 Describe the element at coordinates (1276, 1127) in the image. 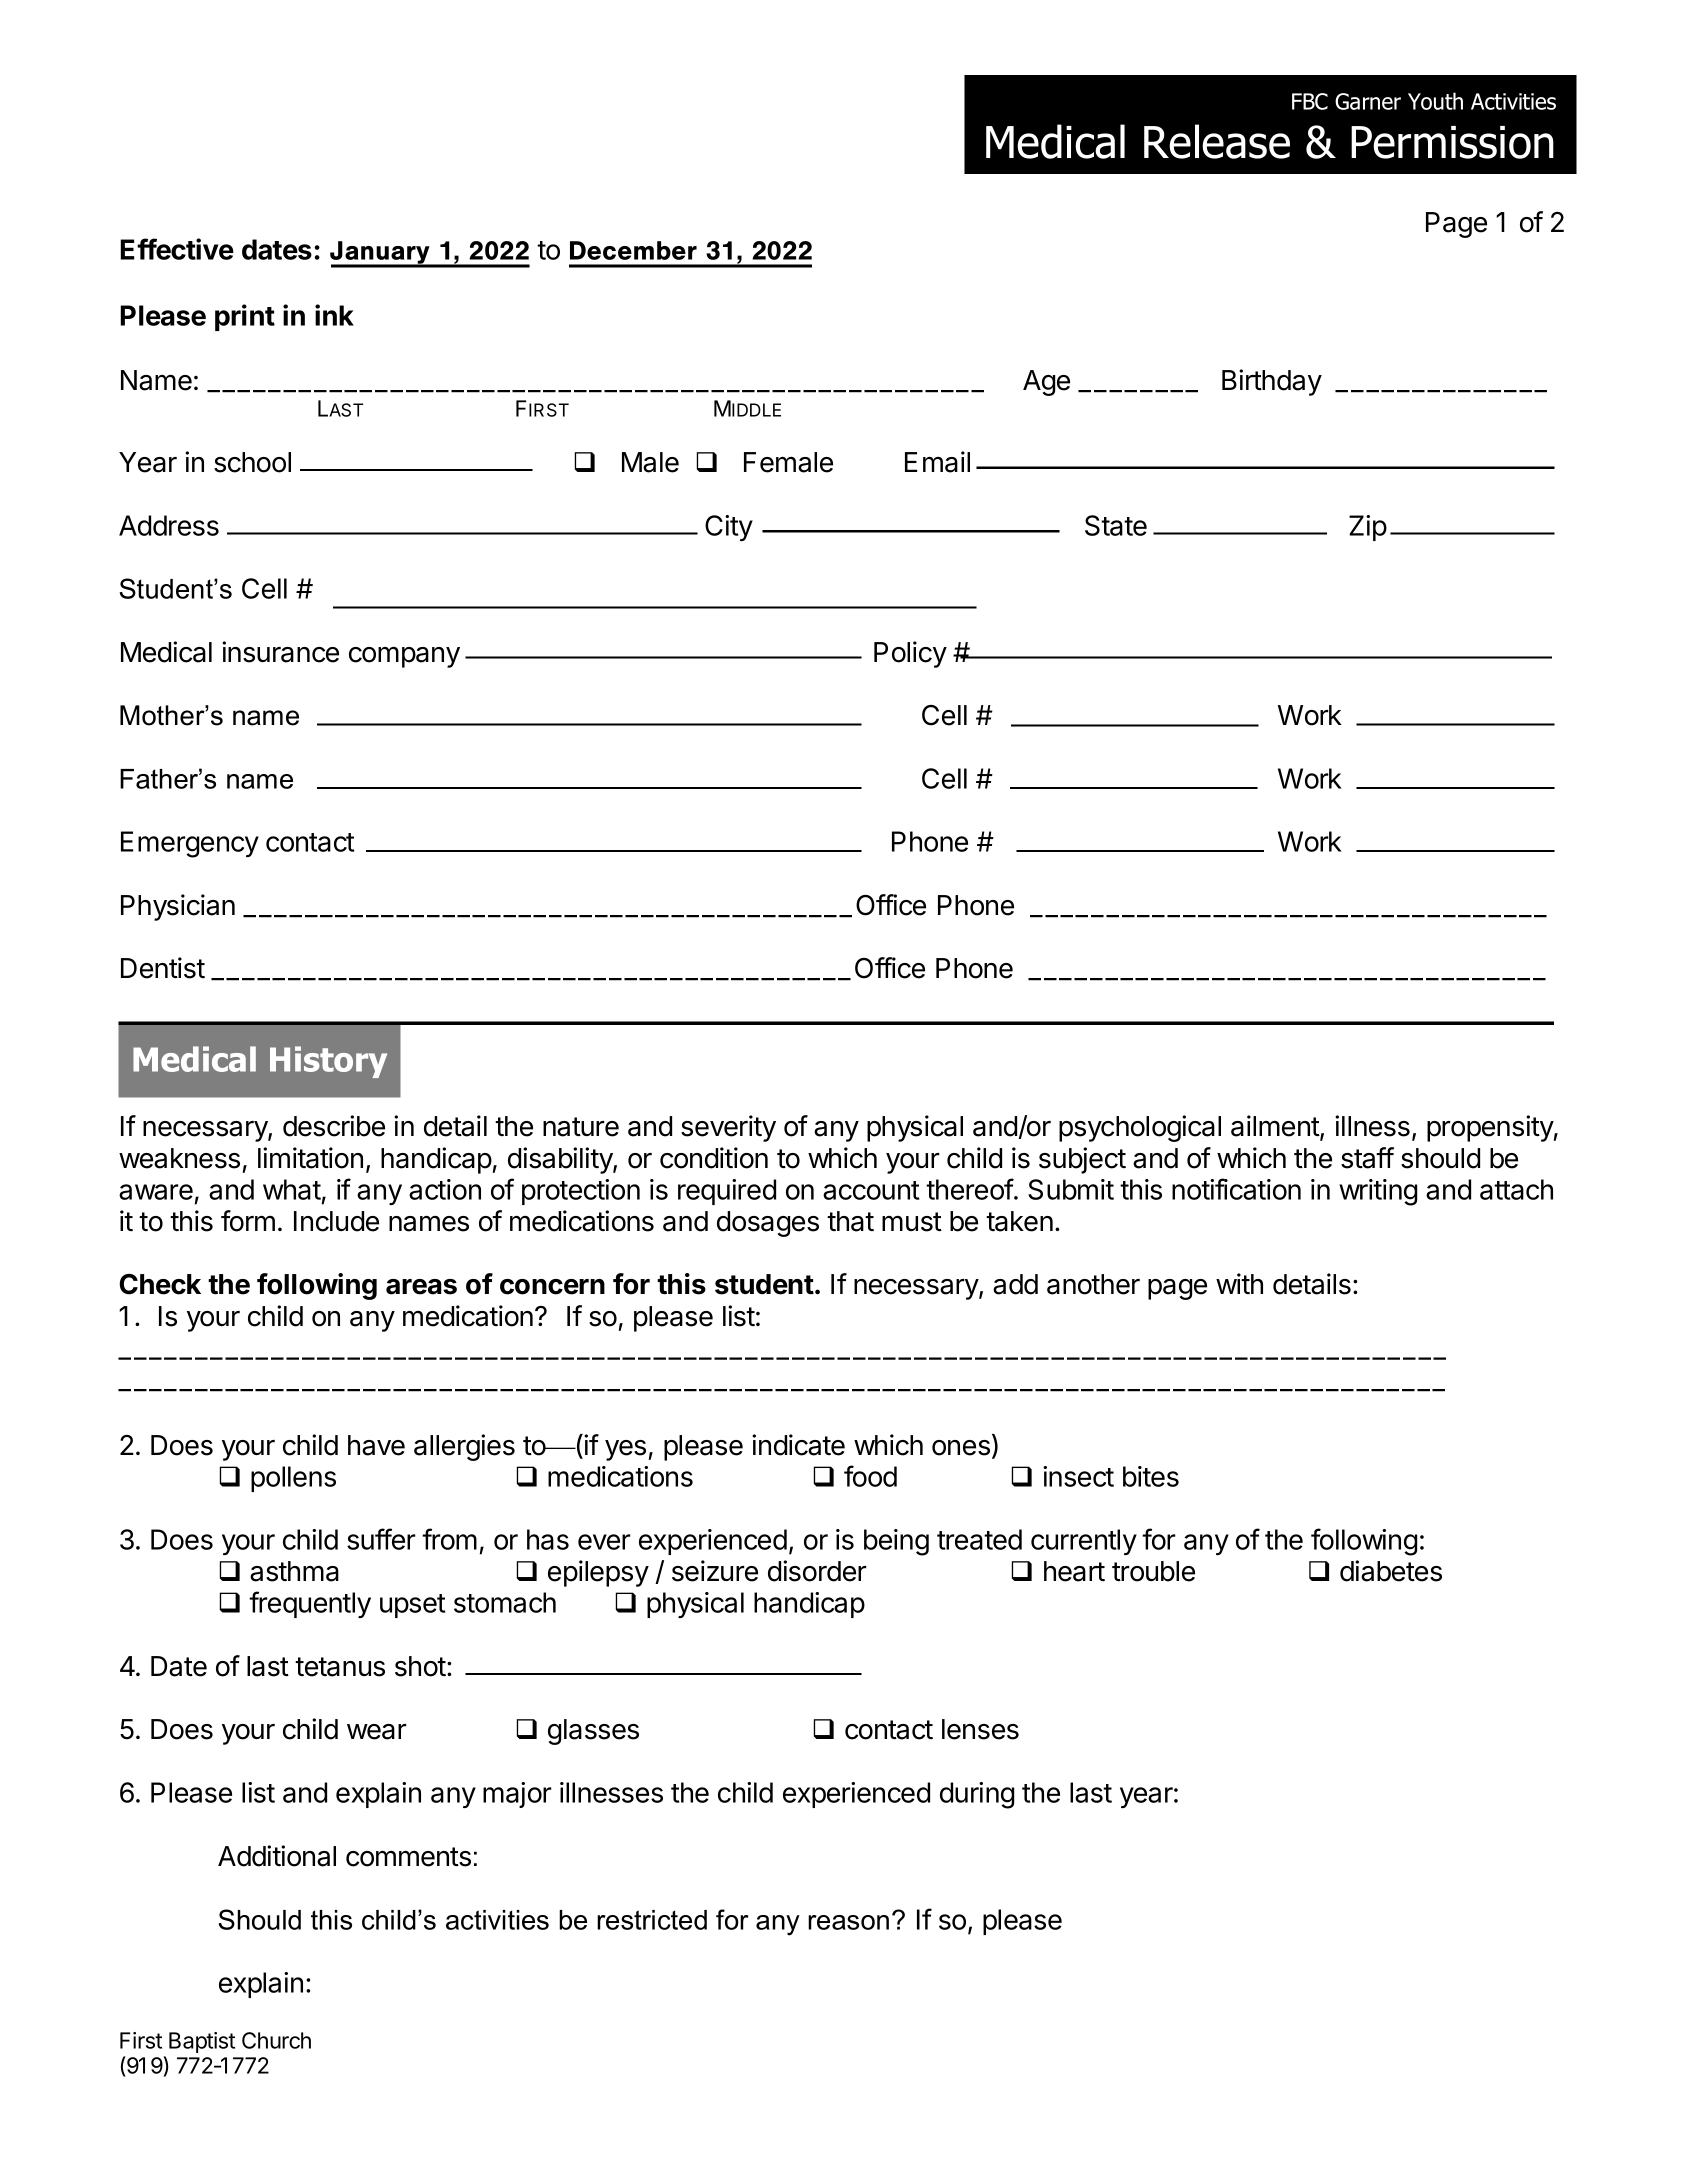

I see `ailment` at that location.
